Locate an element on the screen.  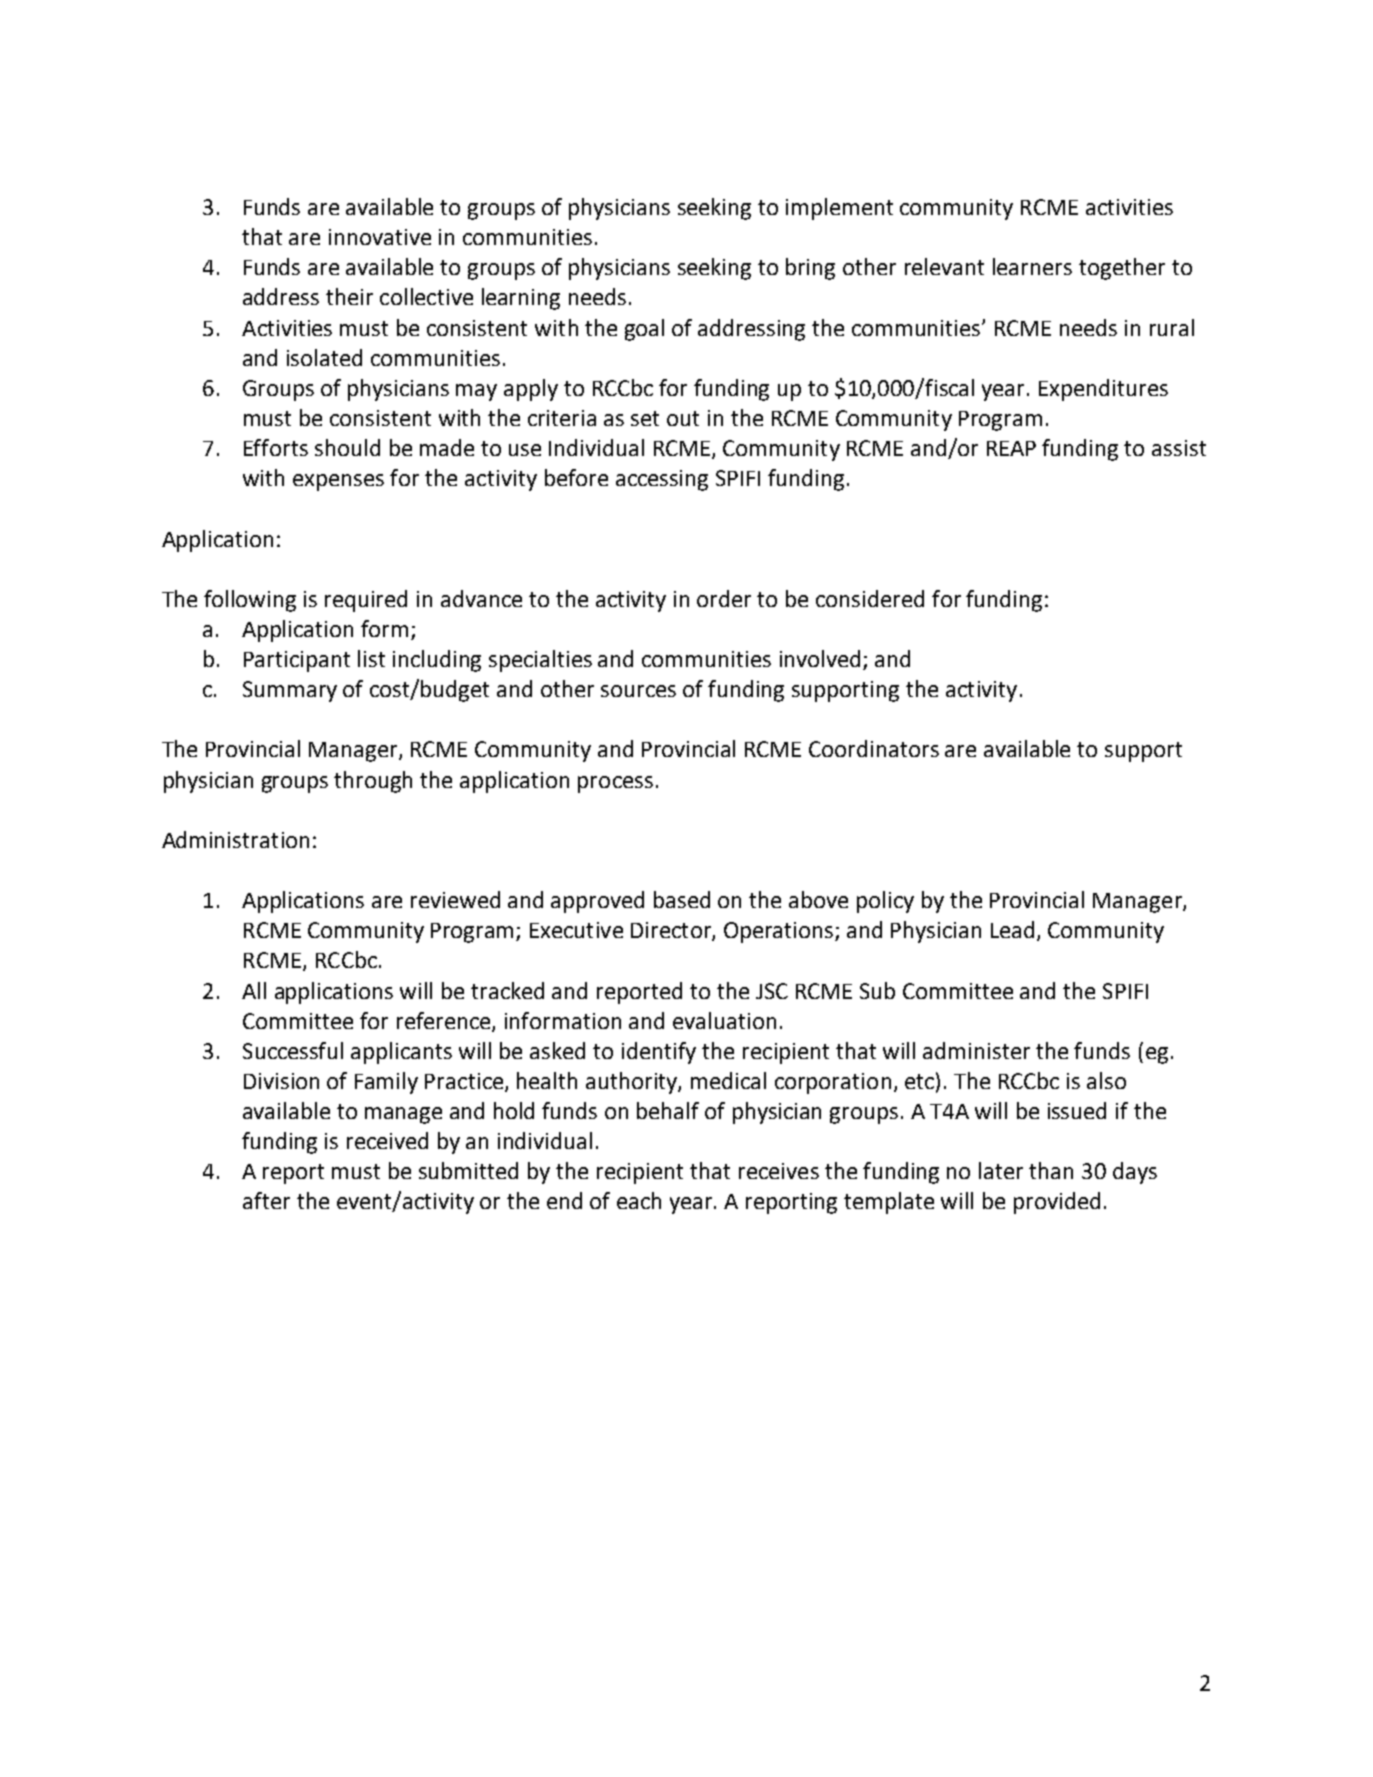
received is located at coordinates (387, 1140).
